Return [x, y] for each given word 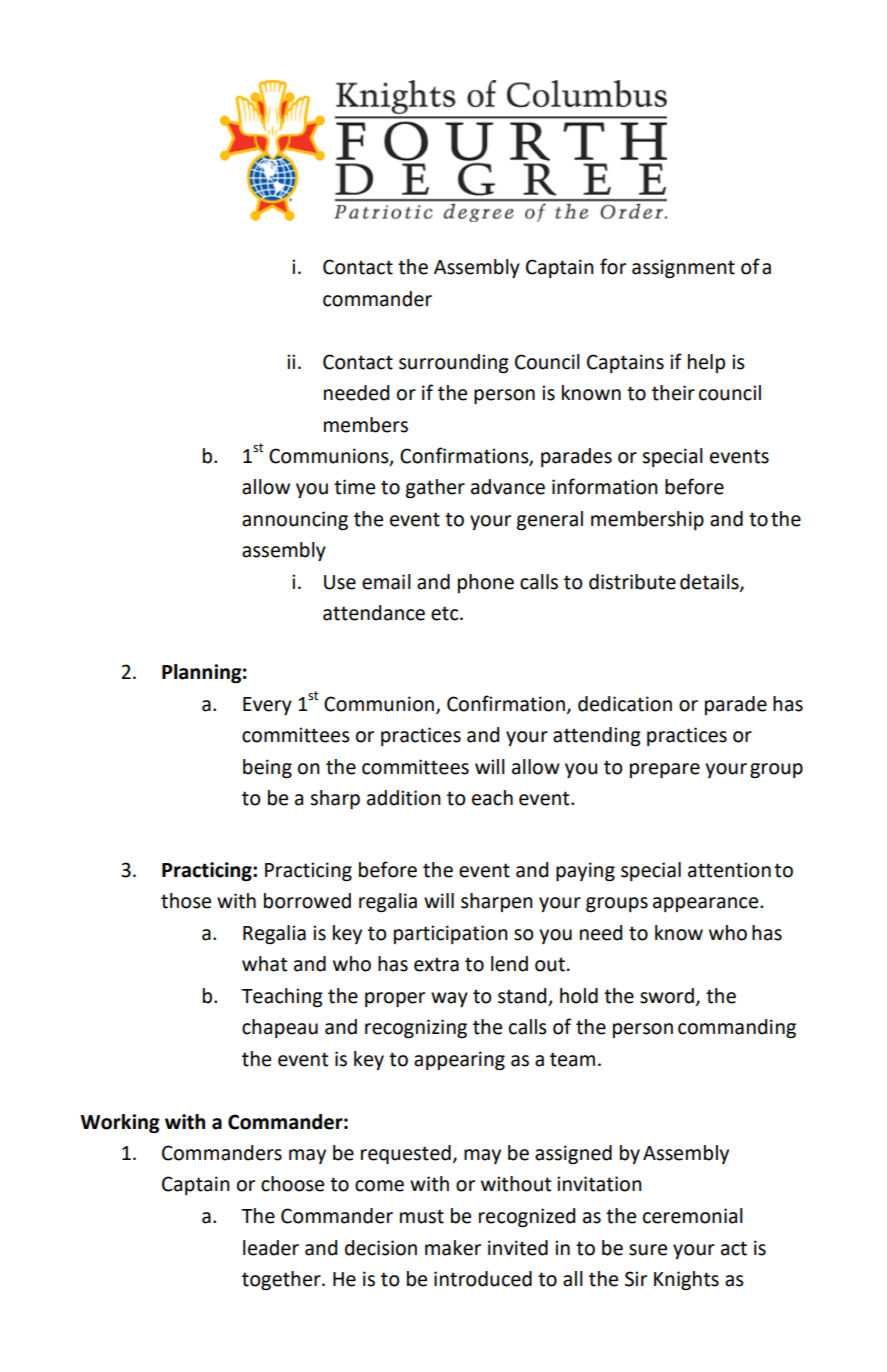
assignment [683, 269]
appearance [707, 904]
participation [451, 934]
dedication [625, 704]
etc [446, 613]
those [186, 901]
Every [267, 706]
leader [271, 1248]
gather [435, 489]
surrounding [454, 364]
